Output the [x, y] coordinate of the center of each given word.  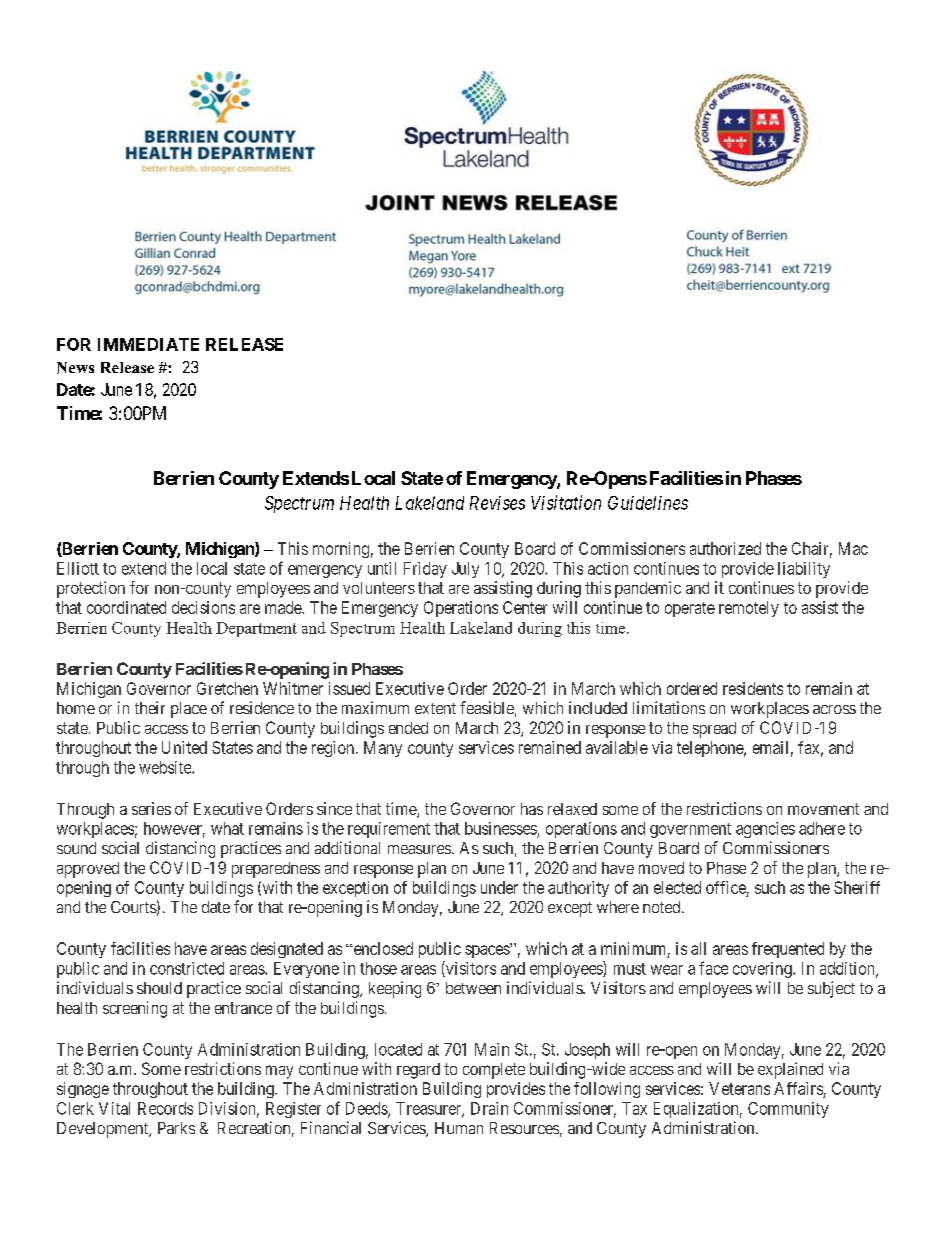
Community [788, 1110]
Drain [489, 1108]
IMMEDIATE [148, 344]
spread [714, 730]
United [184, 747]
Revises [497, 503]
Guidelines [648, 503]
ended [408, 728]
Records [165, 1108]
